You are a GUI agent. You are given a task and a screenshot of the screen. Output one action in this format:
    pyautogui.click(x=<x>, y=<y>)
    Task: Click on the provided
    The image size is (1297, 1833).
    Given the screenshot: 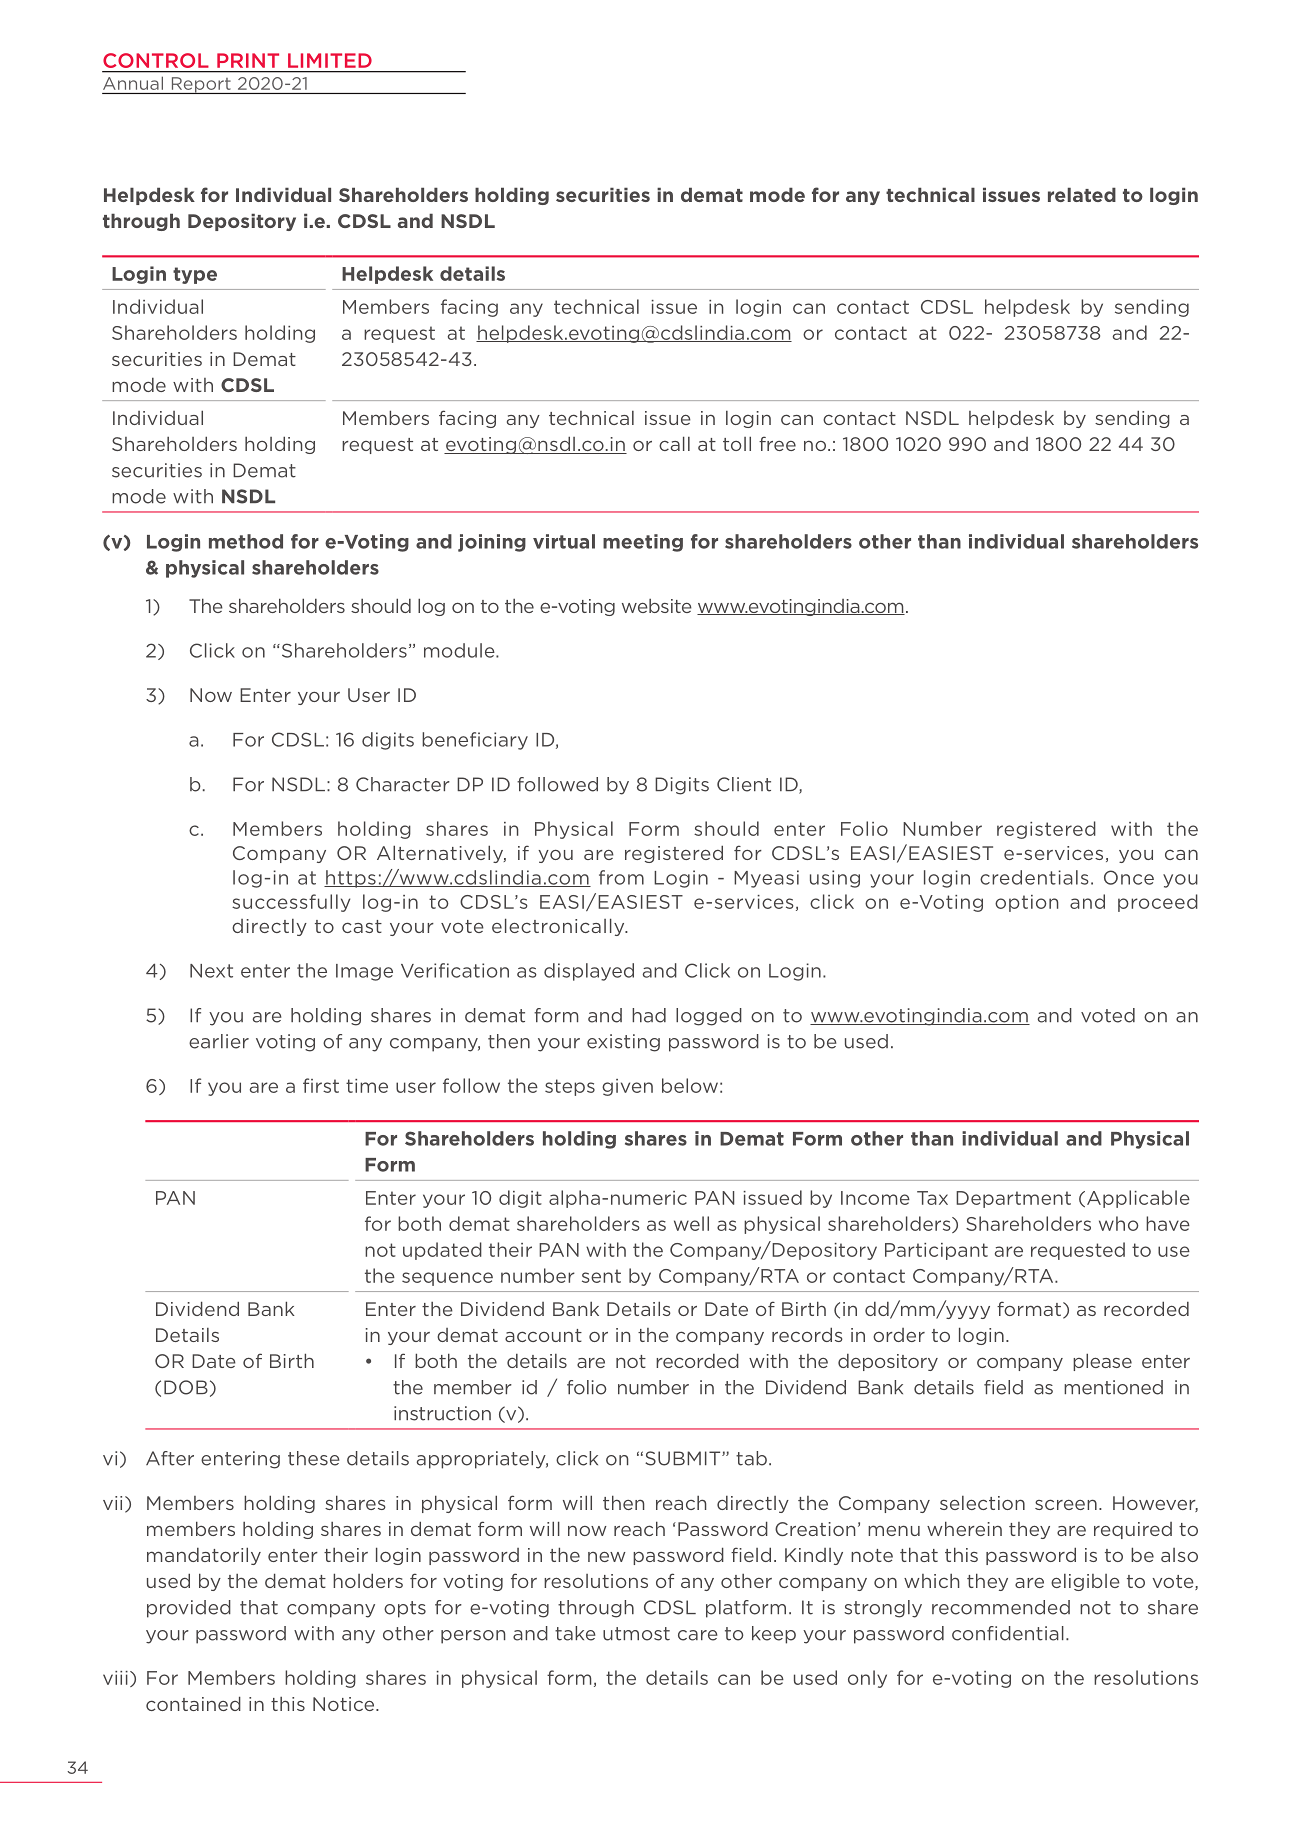 What is the action you would take?
    pyautogui.click(x=189, y=1609)
